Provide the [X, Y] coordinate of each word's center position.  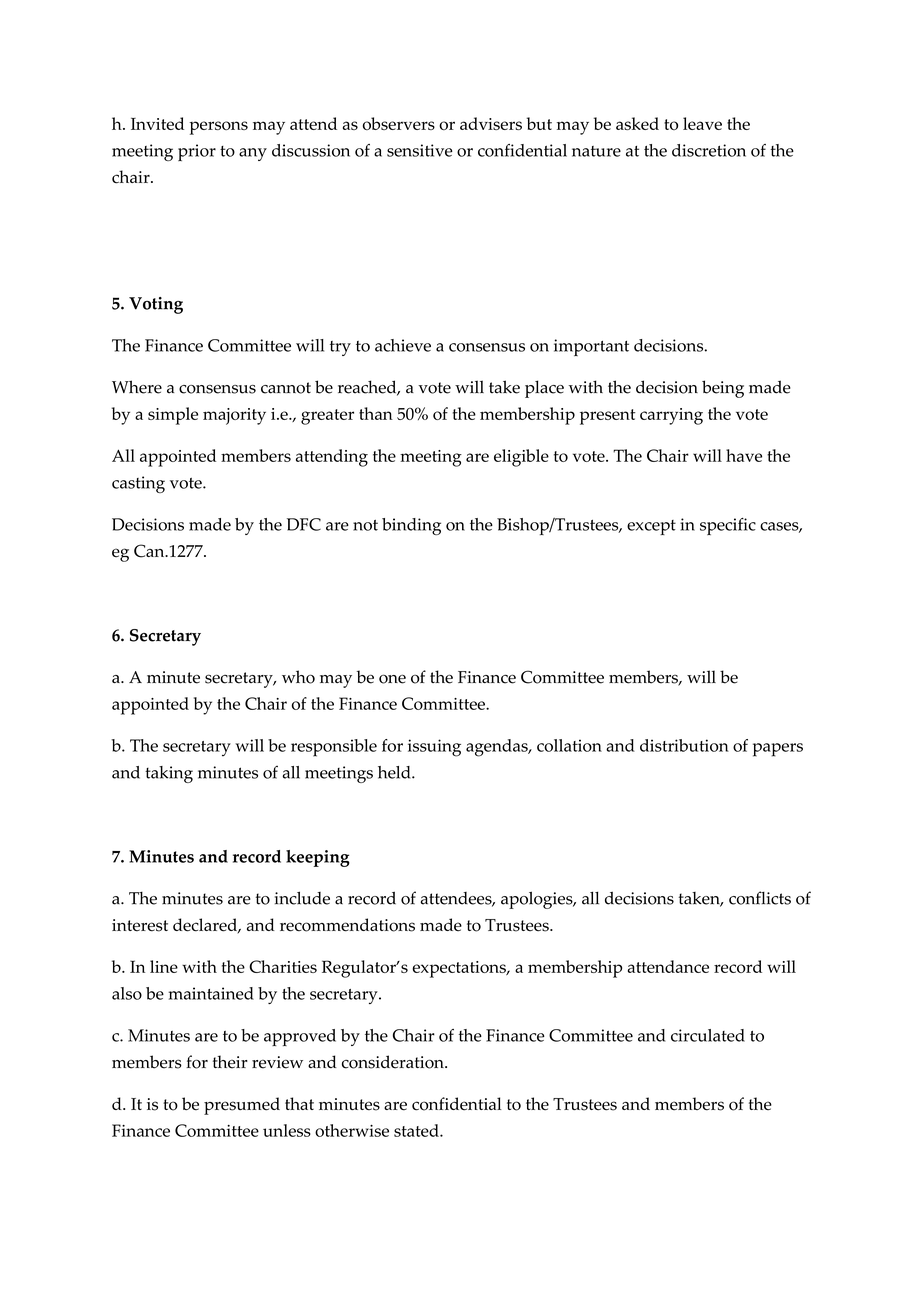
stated [417, 1130]
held [395, 772]
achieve [403, 345]
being [723, 389]
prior [197, 152]
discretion [709, 150]
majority [234, 416]
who [298, 677]
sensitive [420, 150]
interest [140, 925]
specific [728, 526]
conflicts [760, 898]
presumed [242, 1106]
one [392, 679]
